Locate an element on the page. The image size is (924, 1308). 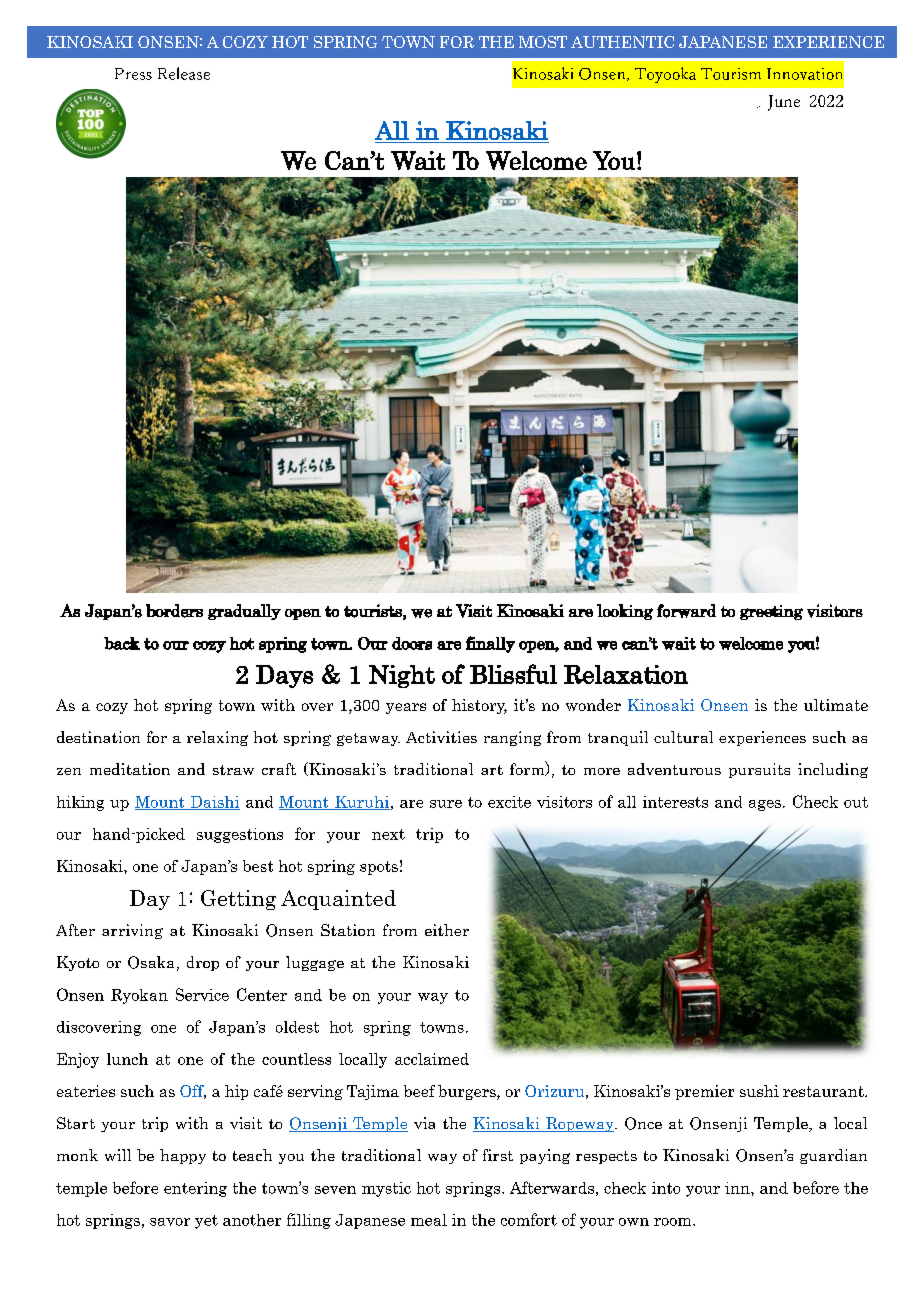
borders is located at coordinates (174, 611).
